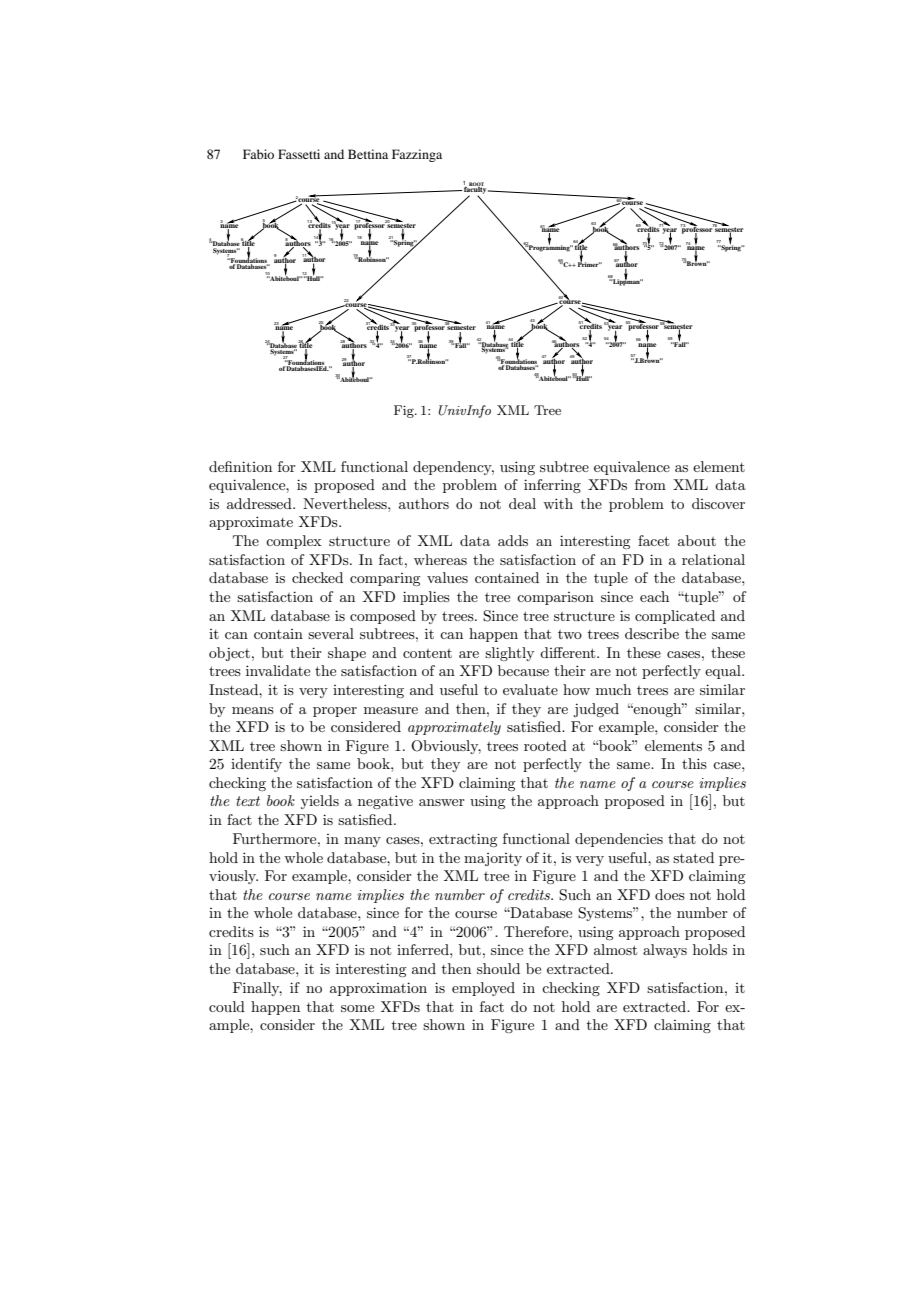 The image size is (924, 1308). I want to click on employed, so click(483, 989).
